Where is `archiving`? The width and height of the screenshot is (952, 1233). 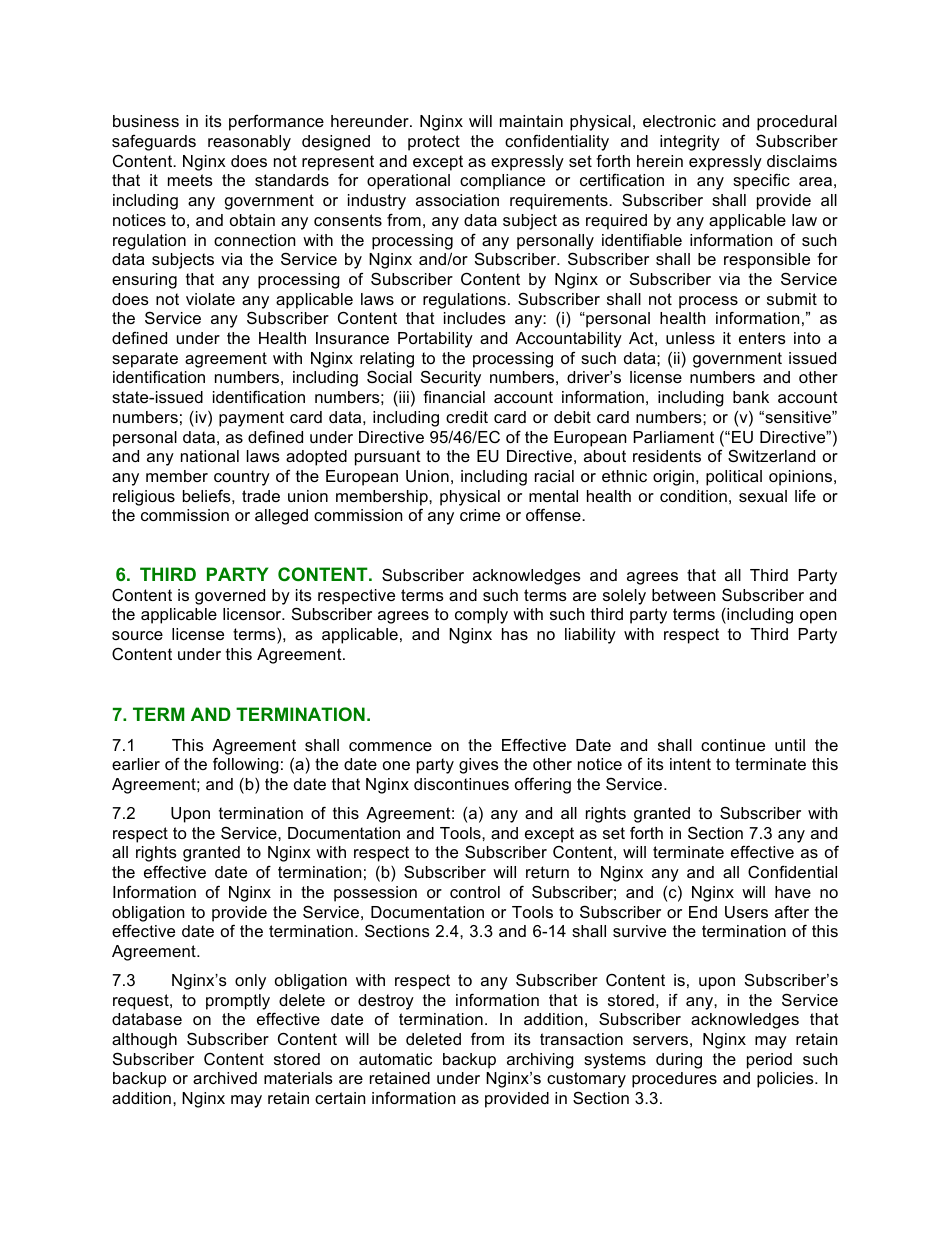
archiving is located at coordinates (540, 1061).
